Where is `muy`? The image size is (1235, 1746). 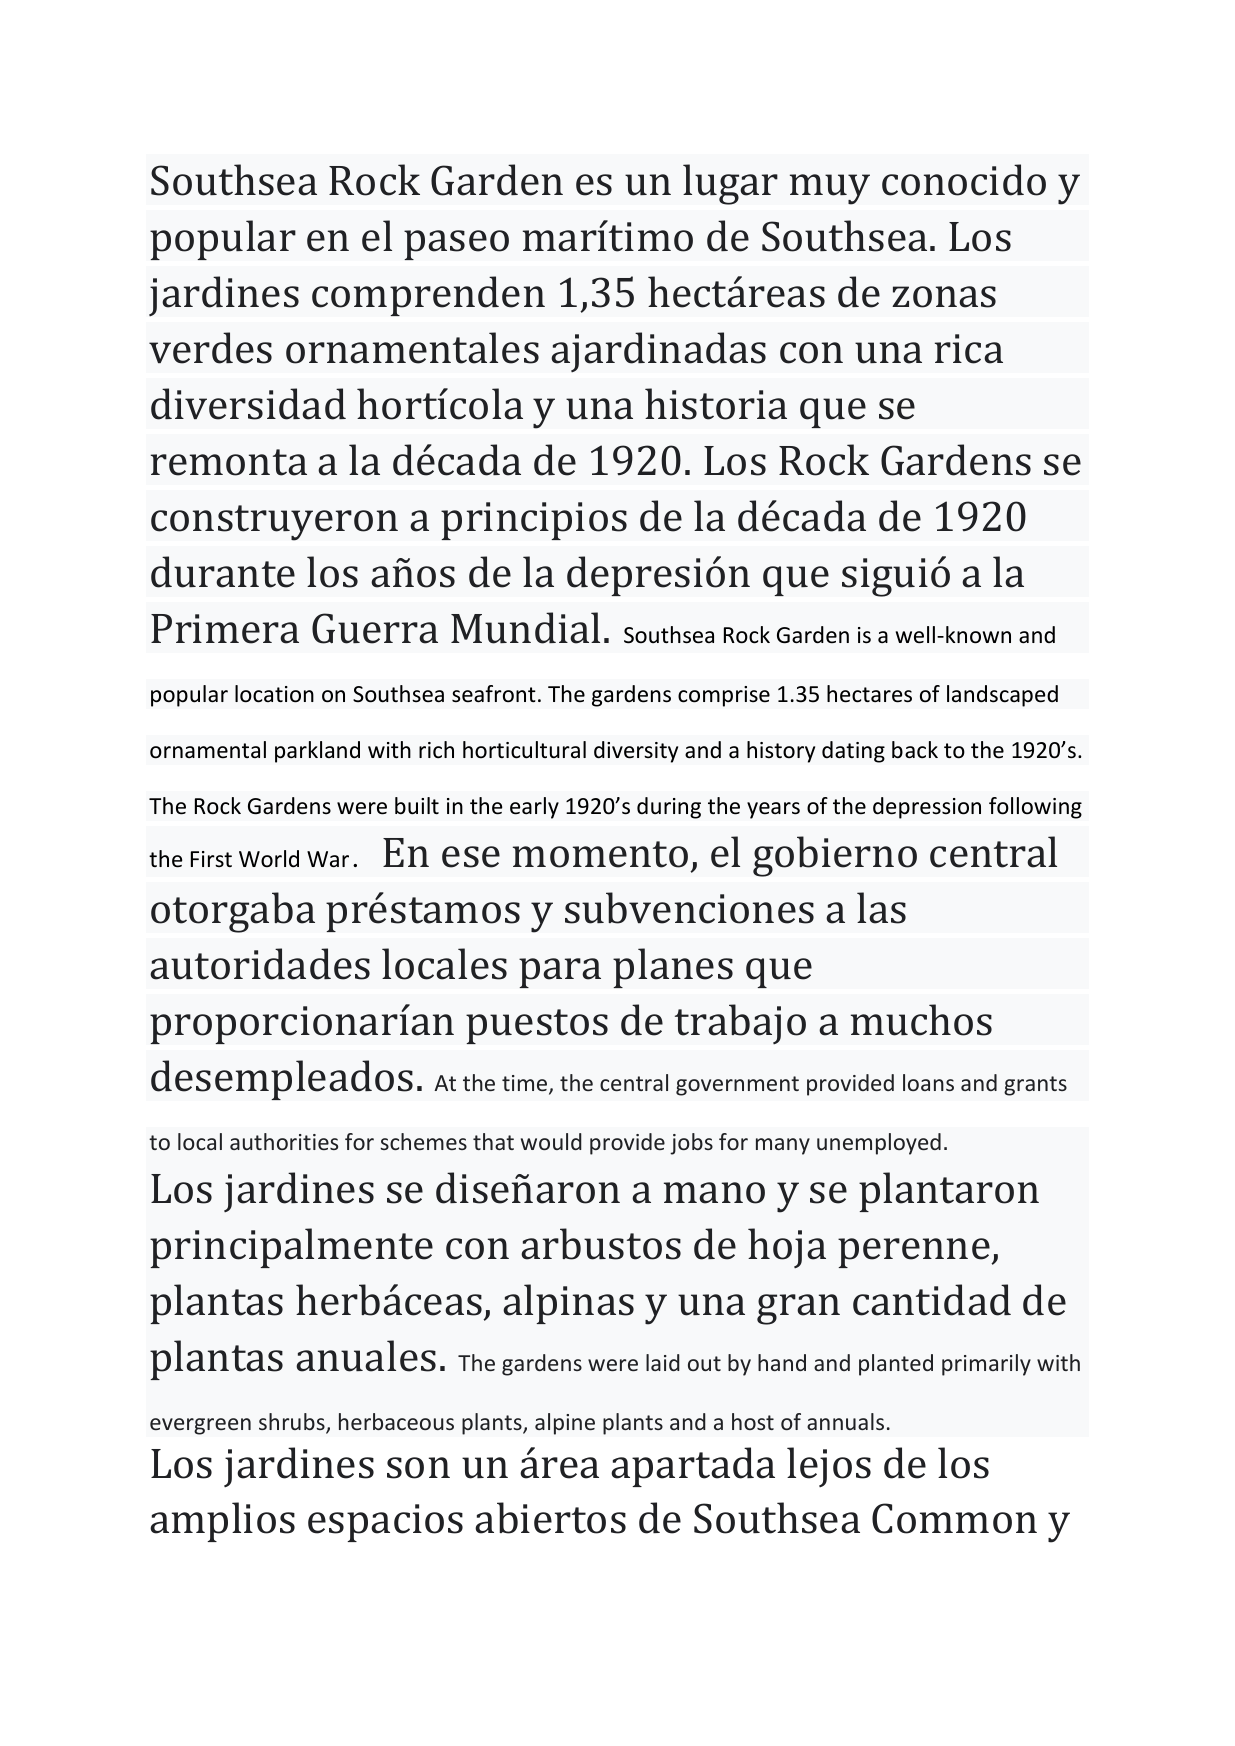
muy is located at coordinates (830, 189).
